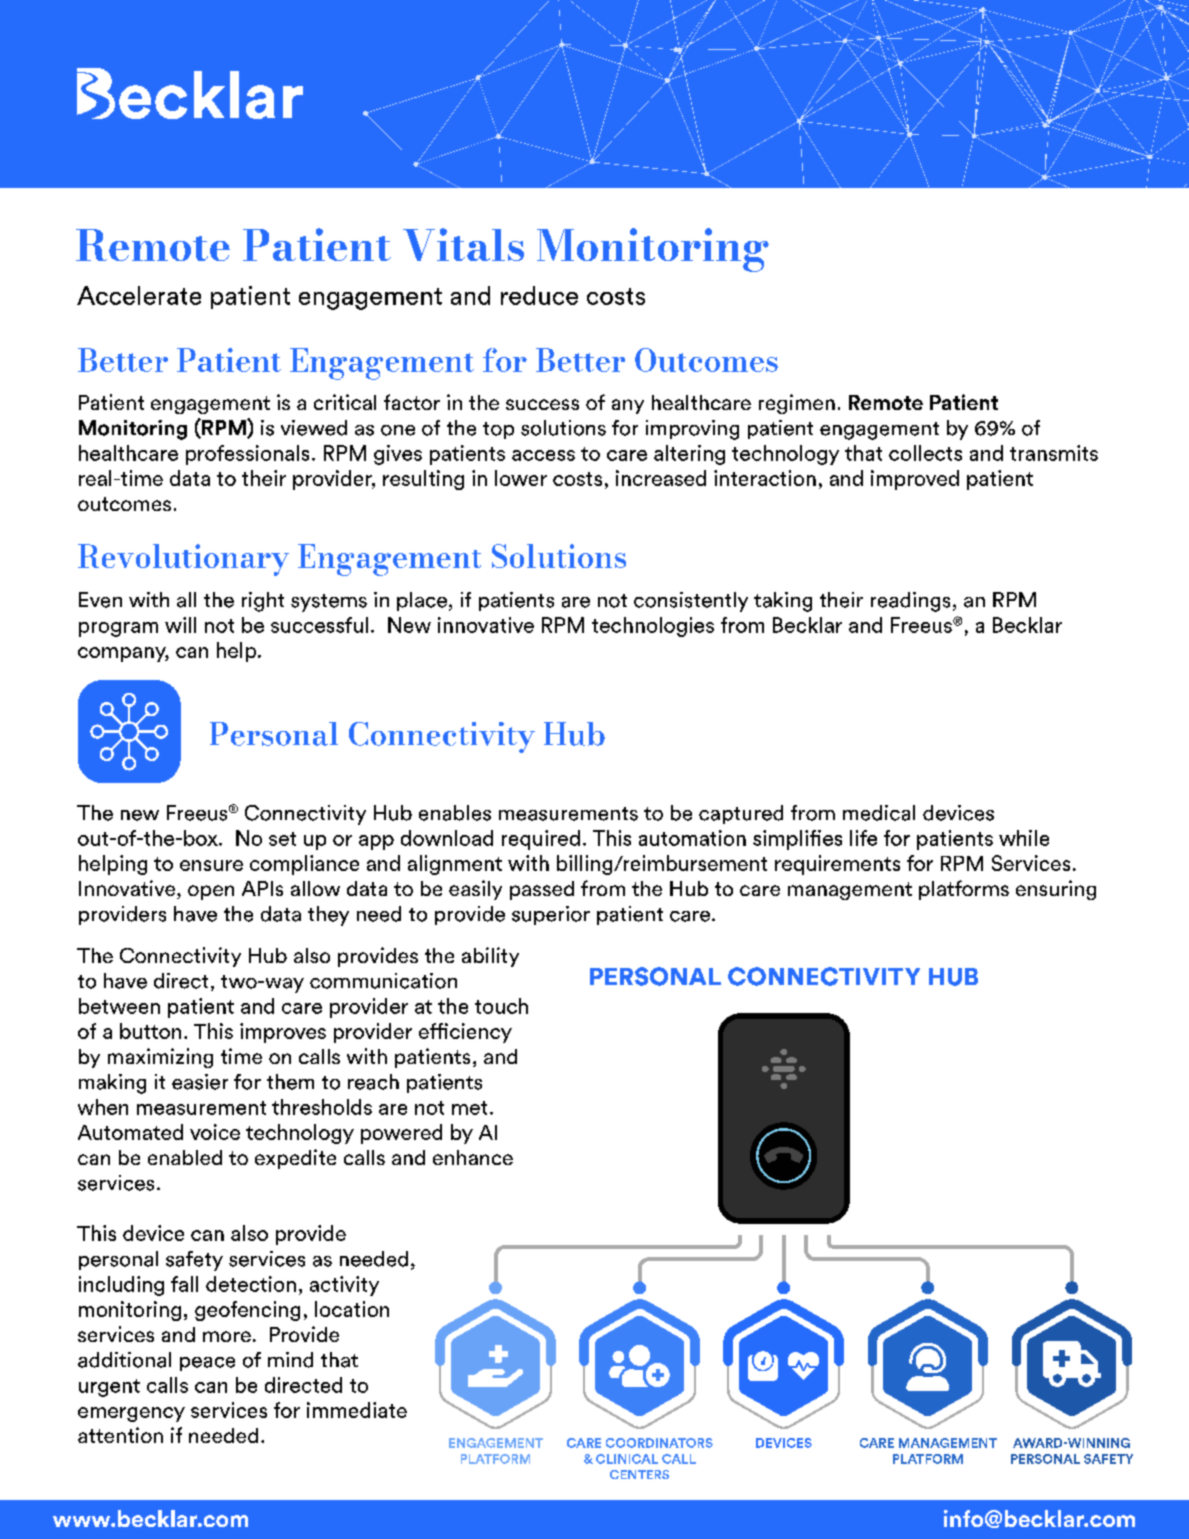 The height and width of the screenshot is (1539, 1189). Describe the element at coordinates (131, 1414) in the screenshot. I see `emergency` at that location.
